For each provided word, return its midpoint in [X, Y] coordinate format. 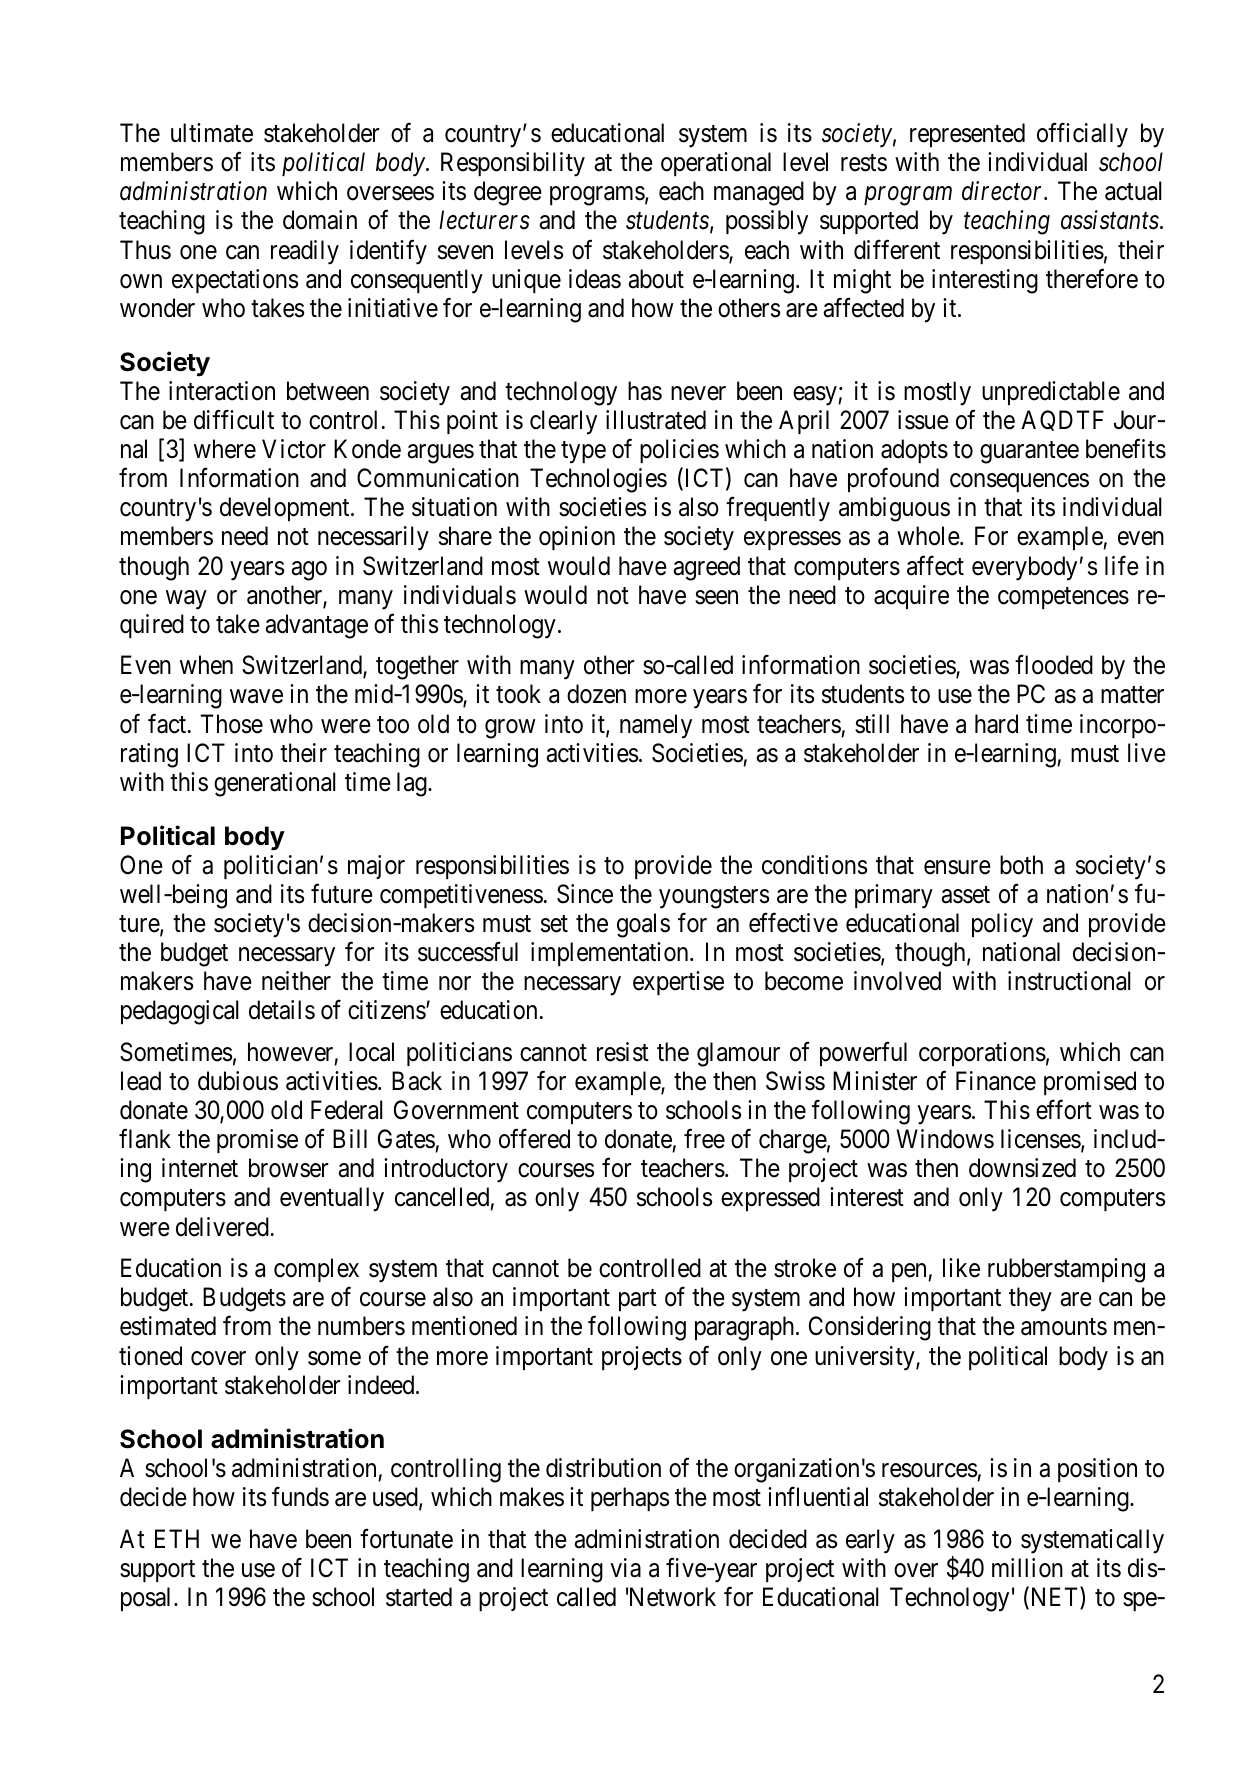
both [1021, 865]
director [1004, 191]
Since [585, 894]
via [625, 1568]
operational [716, 164]
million [1027, 1568]
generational [275, 784]
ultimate [212, 133]
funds [300, 1497]
